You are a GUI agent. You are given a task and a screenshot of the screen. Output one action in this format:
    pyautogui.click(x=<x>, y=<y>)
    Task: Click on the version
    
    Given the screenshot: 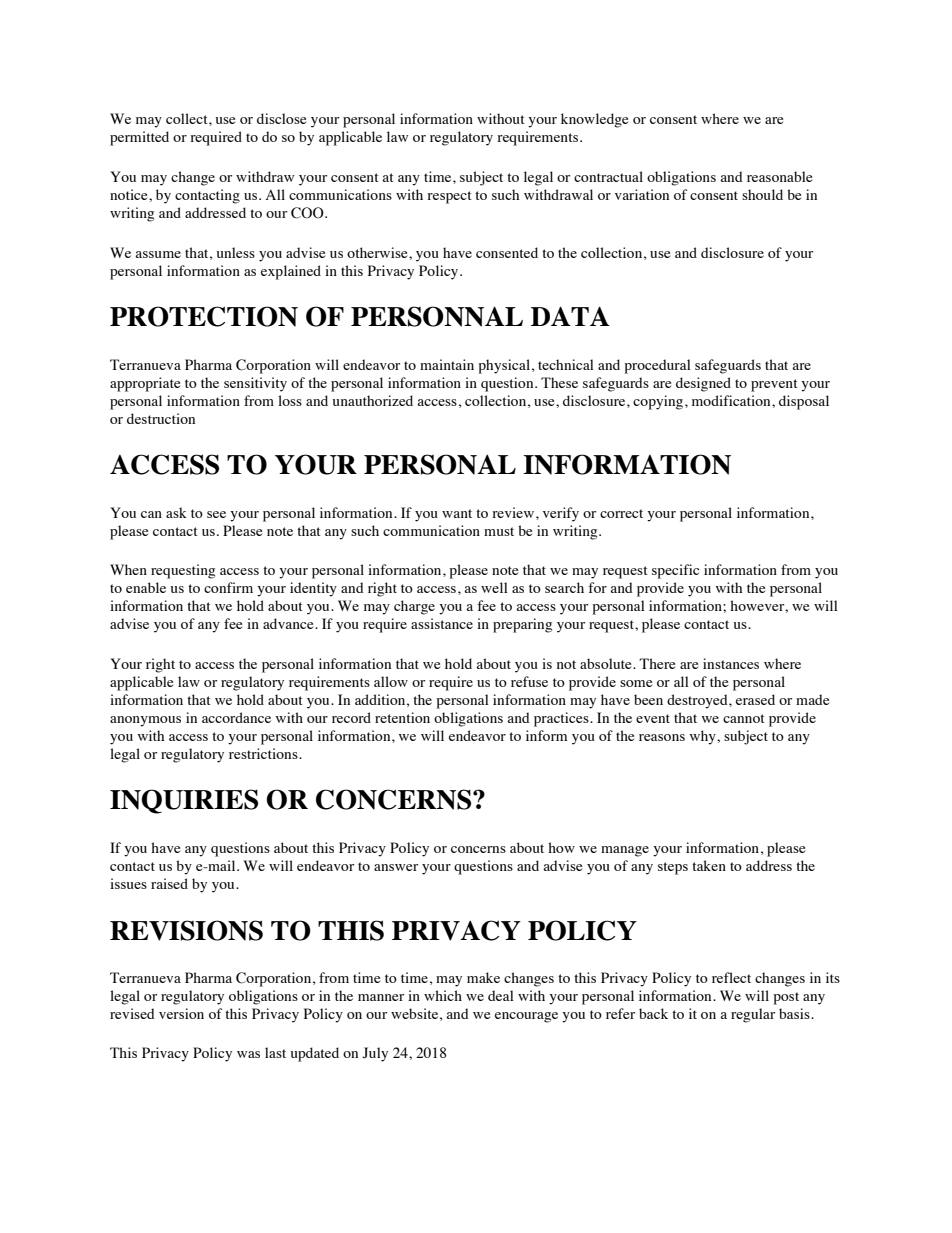 What is the action you would take?
    pyautogui.click(x=181, y=1013)
